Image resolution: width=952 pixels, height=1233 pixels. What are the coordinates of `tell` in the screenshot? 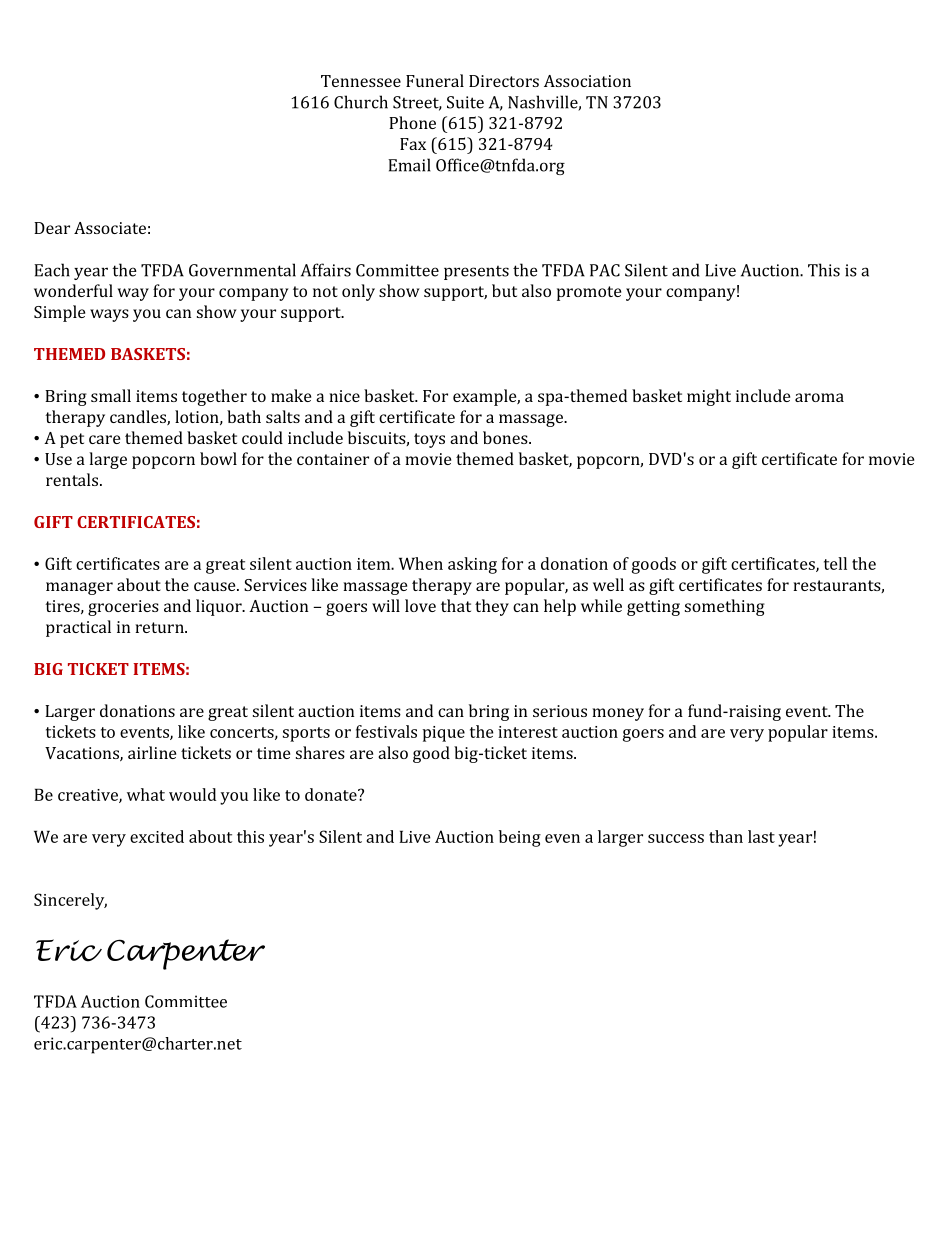 It's located at (835, 563).
